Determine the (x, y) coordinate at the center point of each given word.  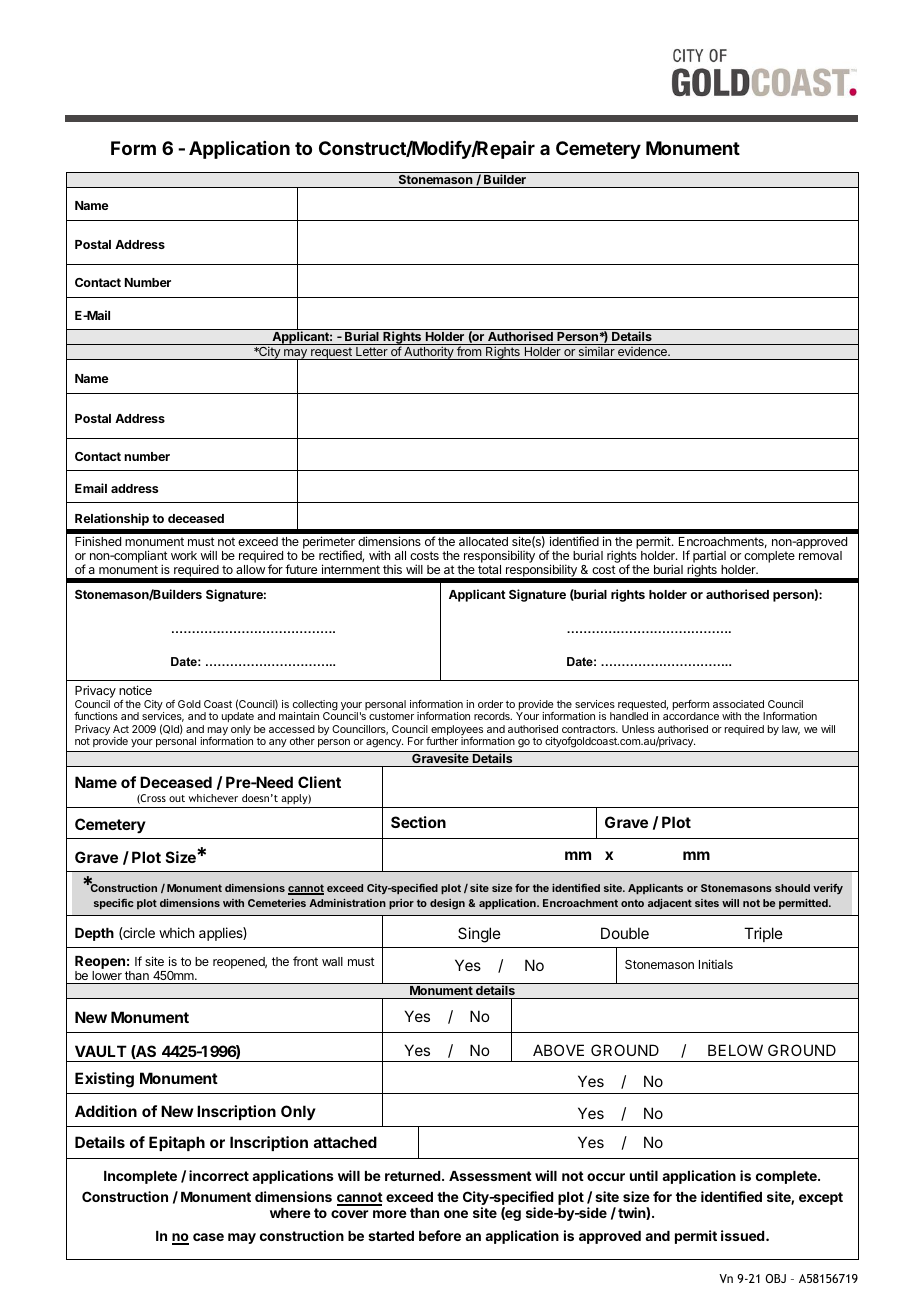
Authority (429, 353)
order (490, 704)
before (440, 1235)
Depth (94, 934)
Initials (716, 964)
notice (135, 690)
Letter (372, 353)
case (208, 1237)
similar (596, 353)
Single (479, 935)
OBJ (775, 1278)
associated (738, 704)
